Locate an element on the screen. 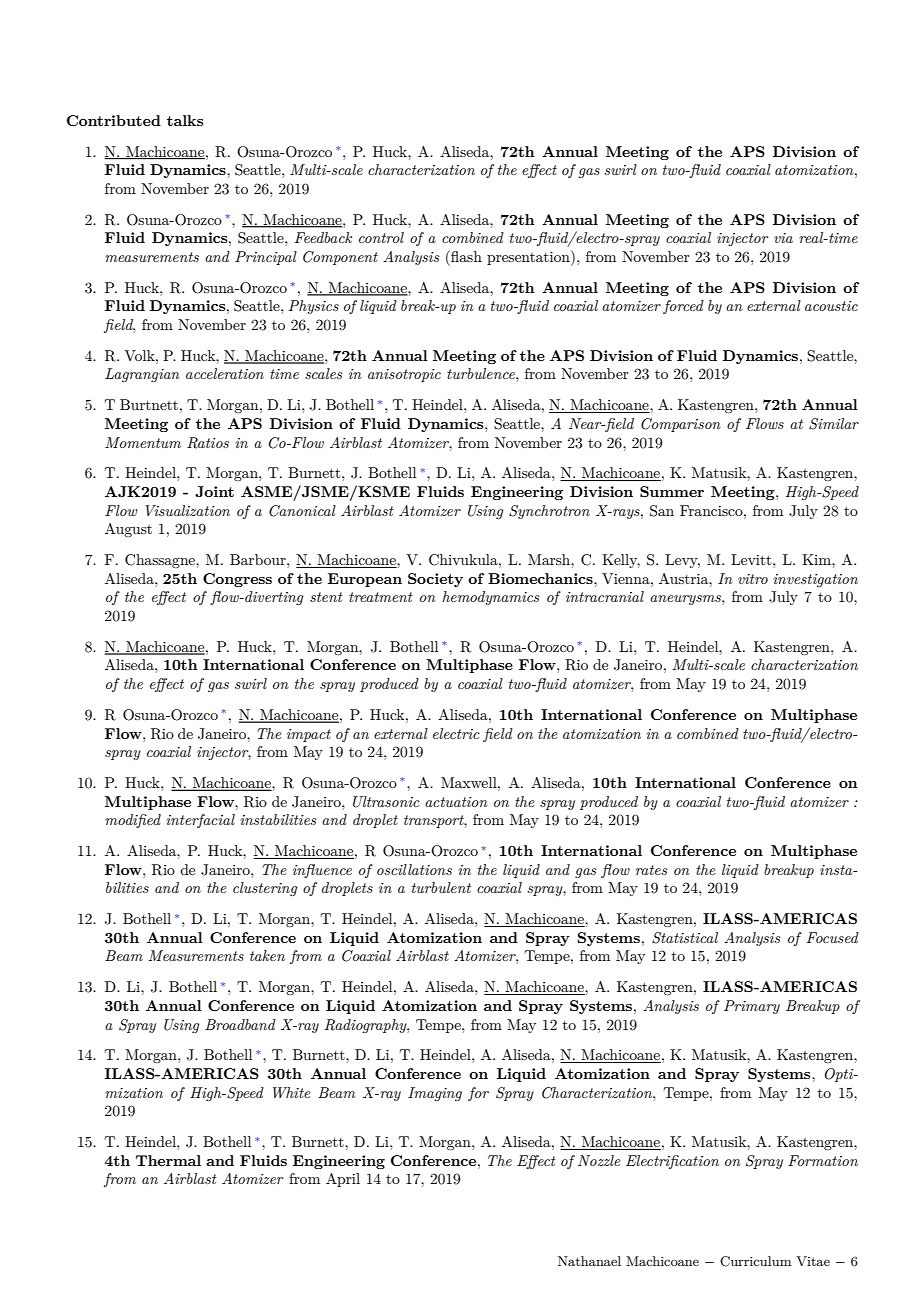 Image resolution: width=924 pixels, height=1308 pixels. flash is located at coordinates (465, 256).
